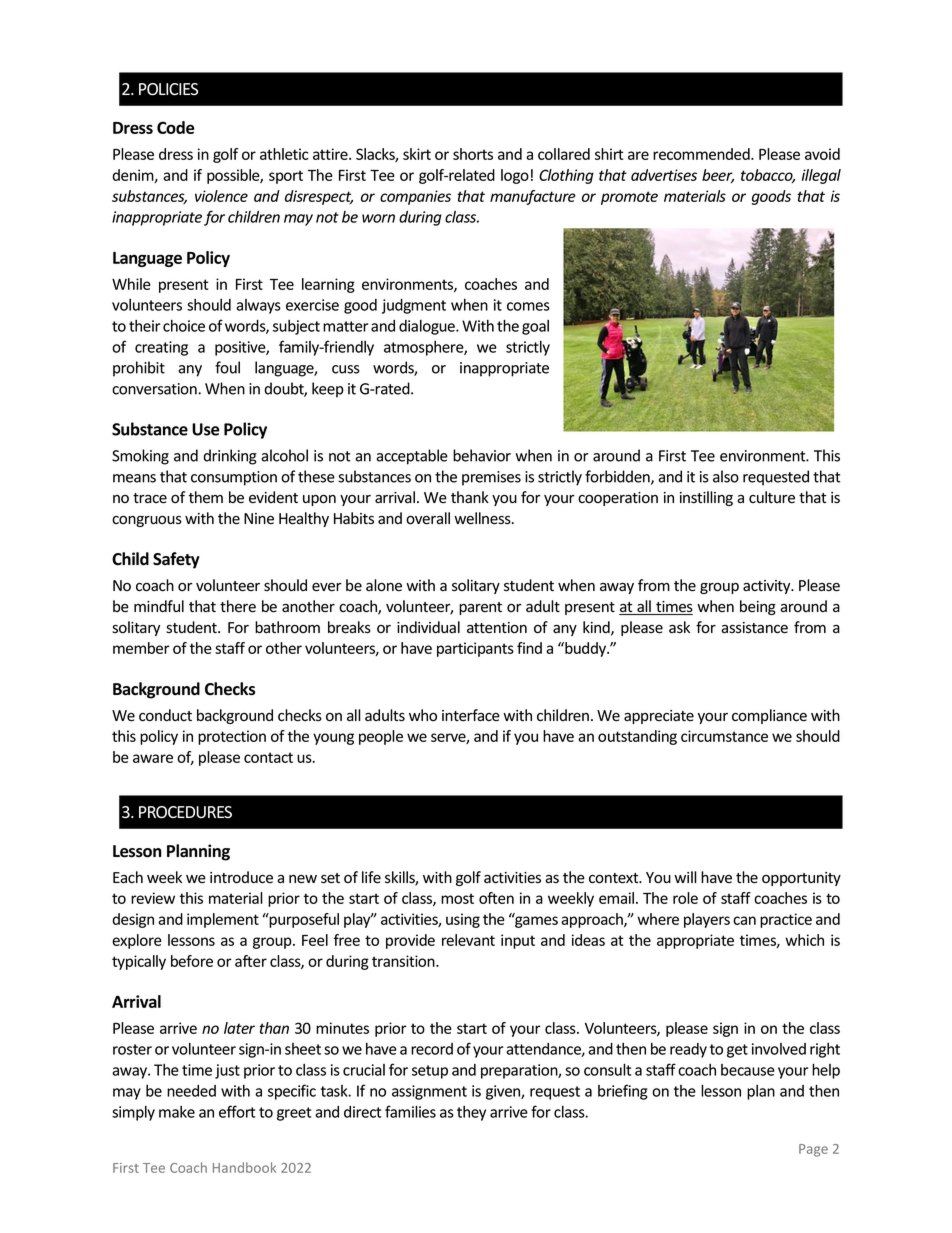 The image size is (952, 1233). I want to click on behavior, so click(482, 455).
